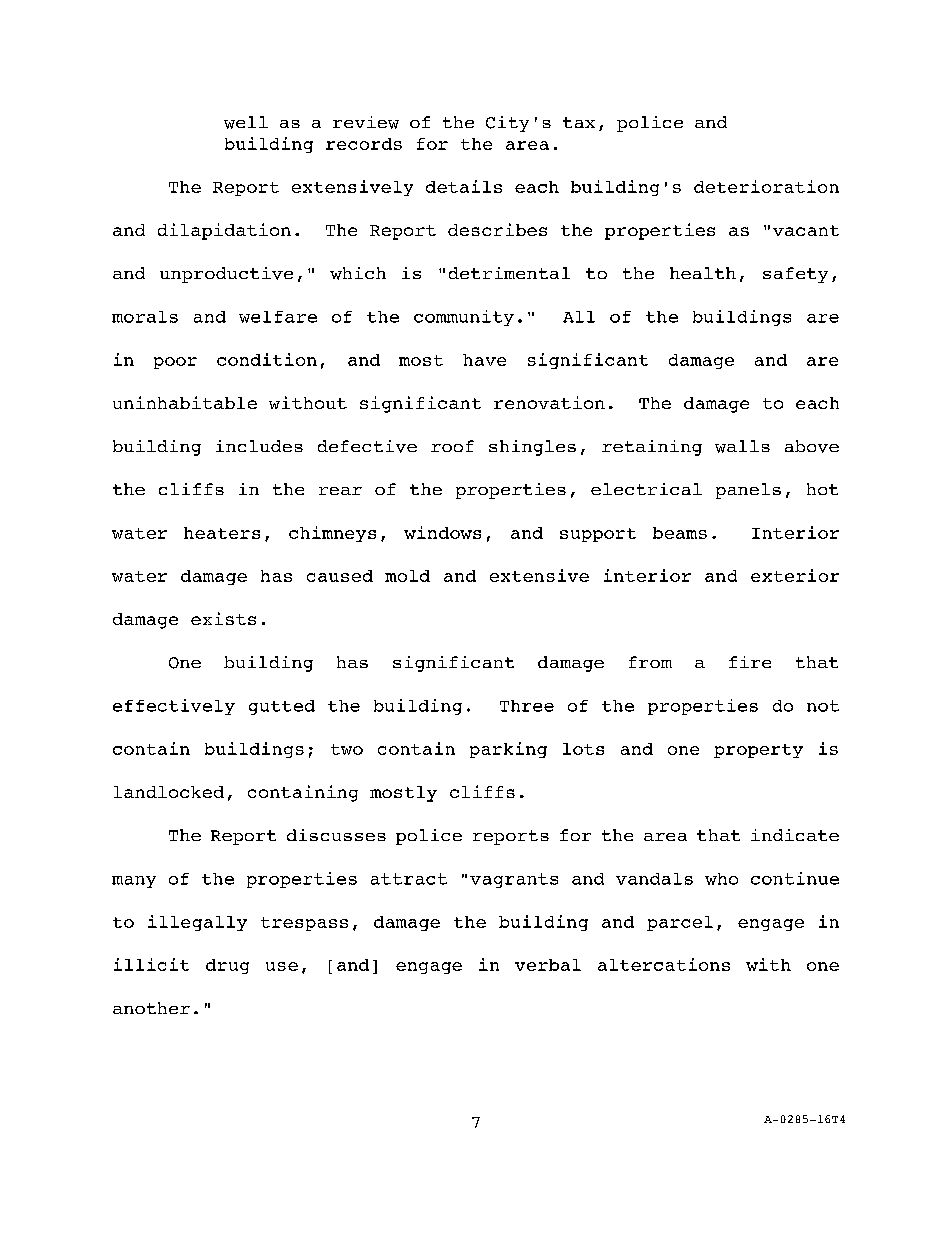 This page has height=1233, width=952. What do you see at coordinates (222, 533) in the page?
I see `heaters` at bounding box center [222, 533].
